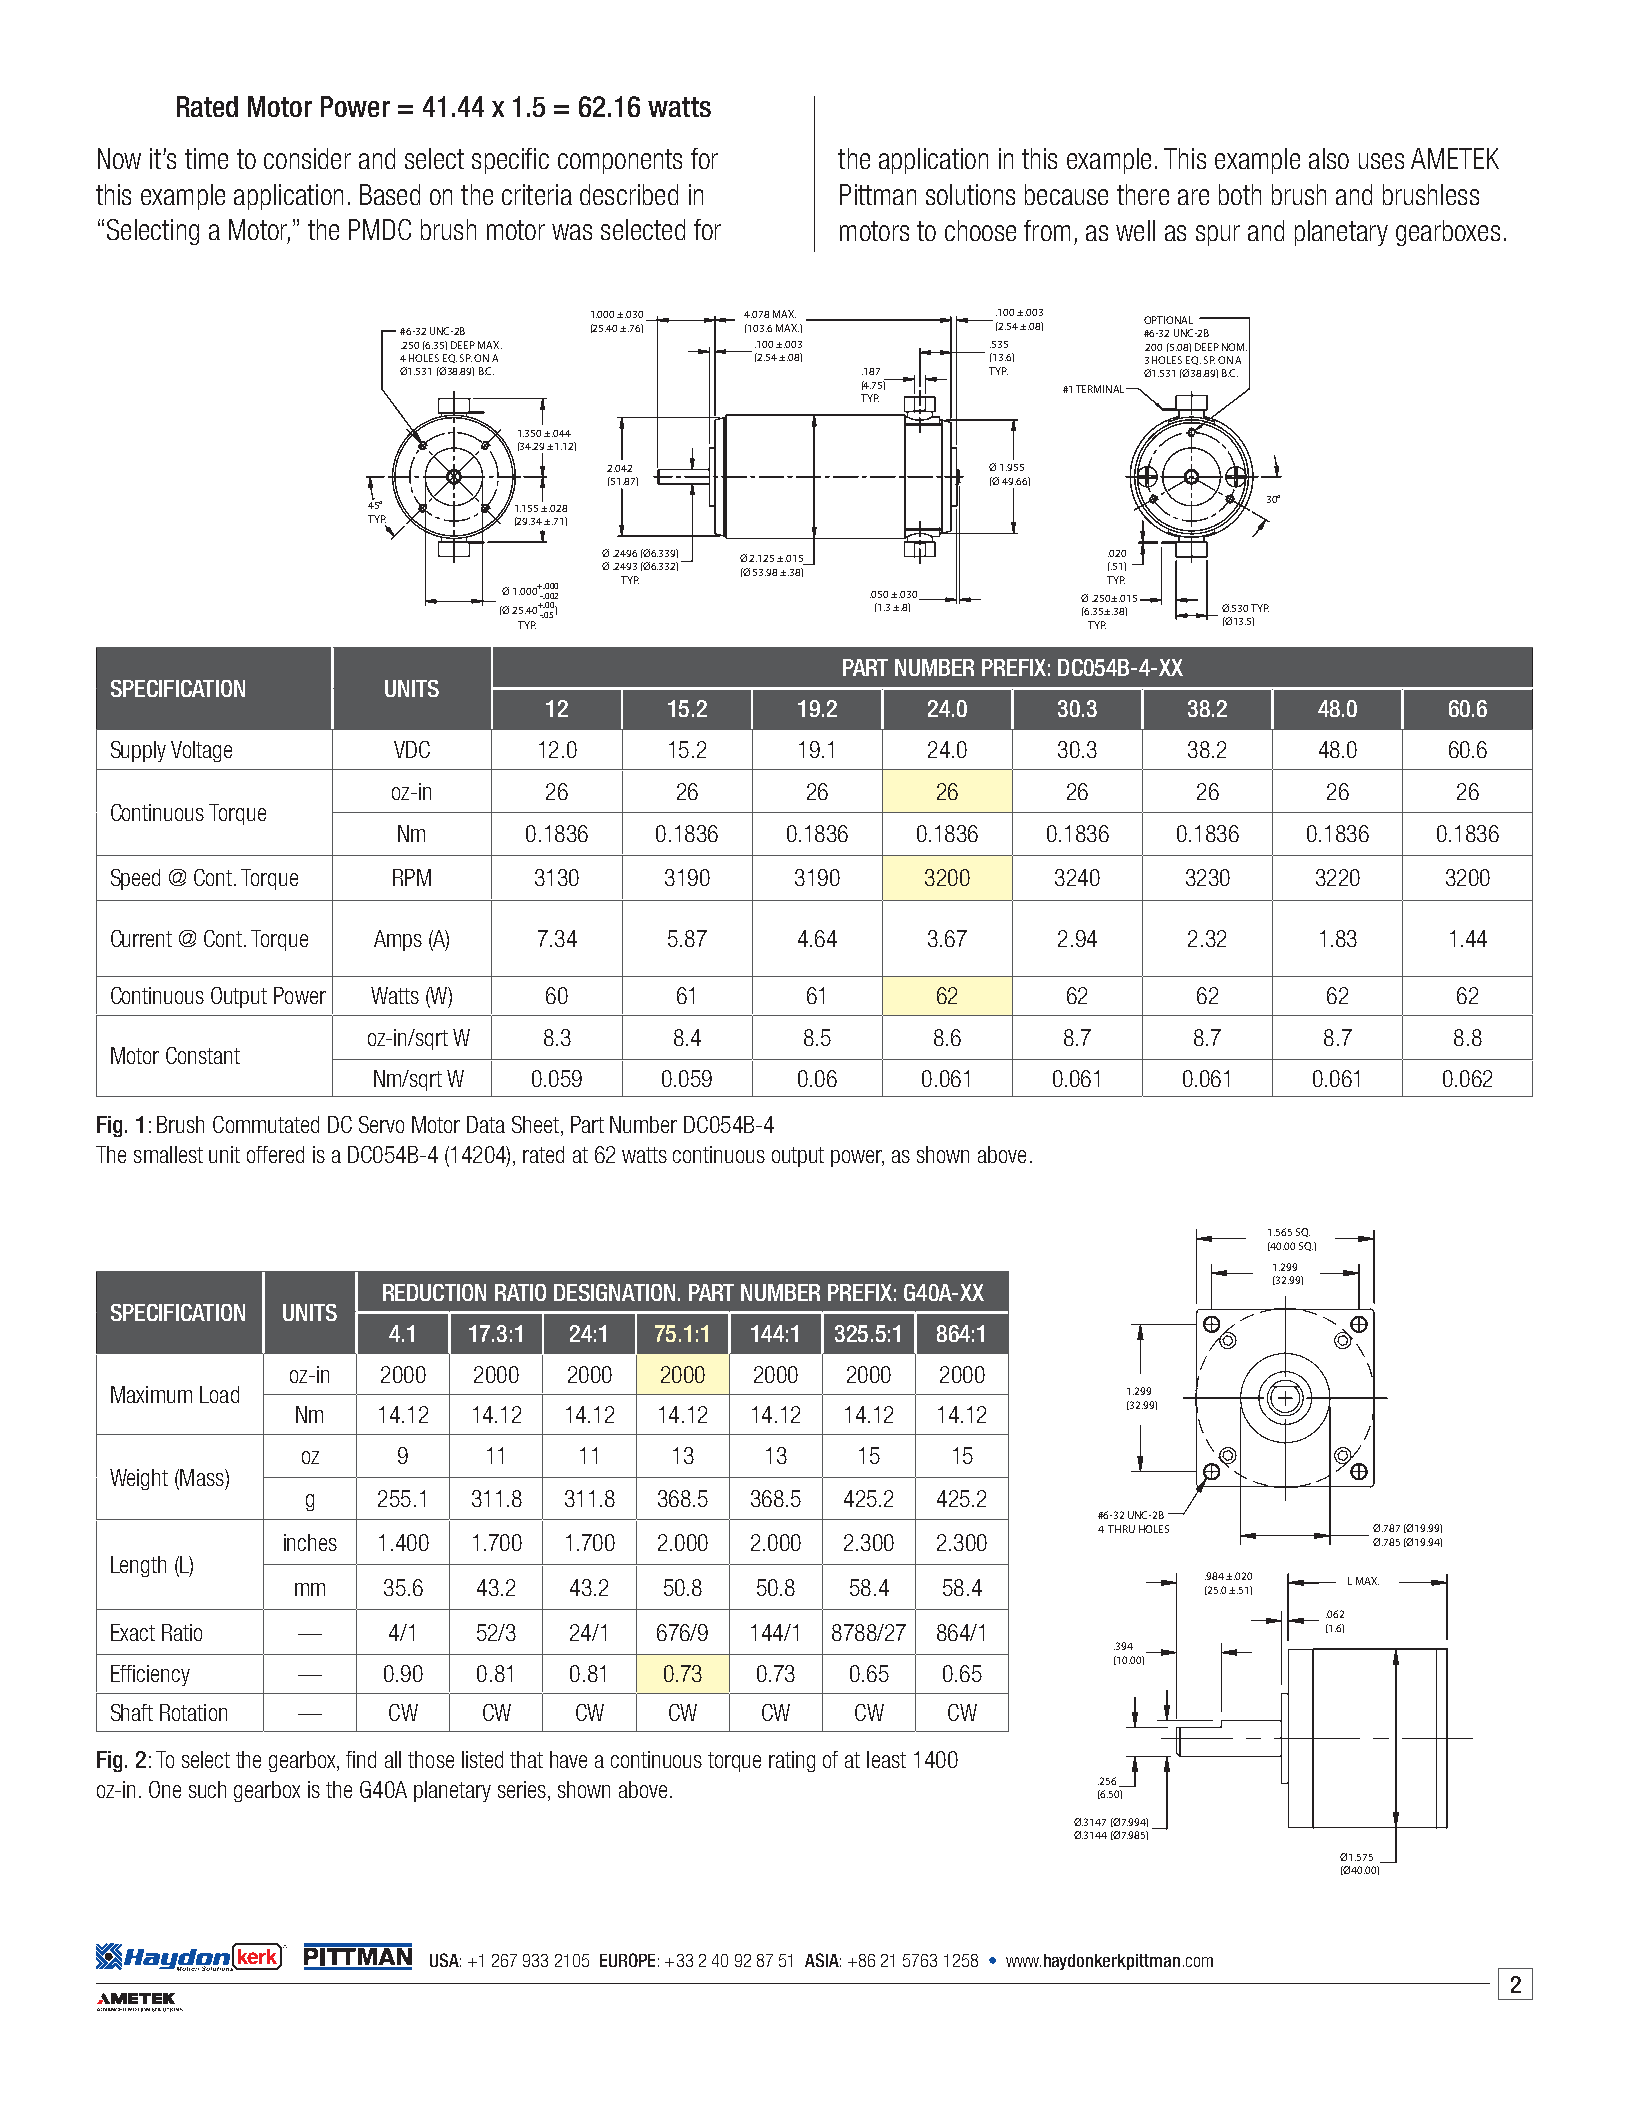 The height and width of the document is (2108, 1629). I want to click on least, so click(886, 1759).
